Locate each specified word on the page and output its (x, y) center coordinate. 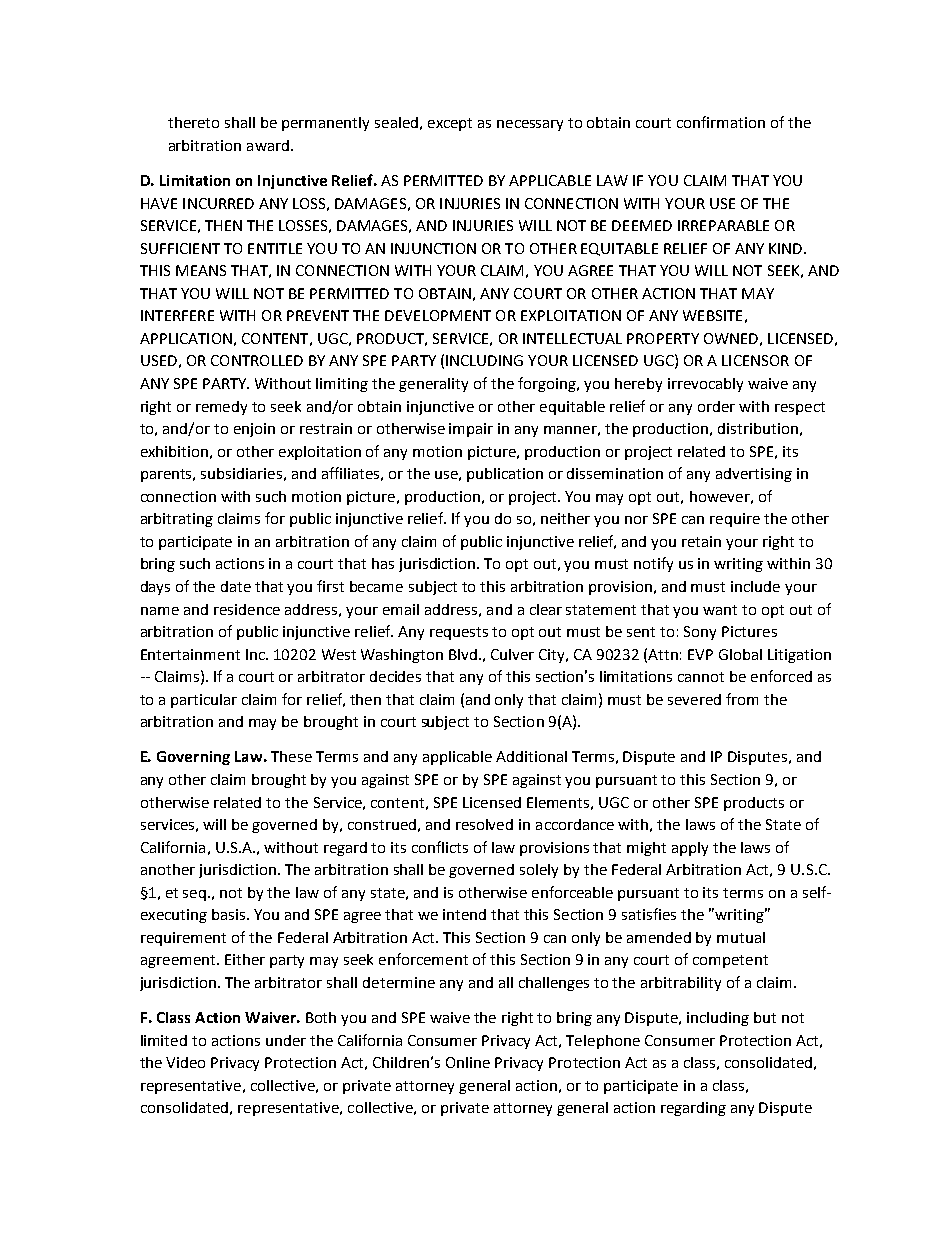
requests (459, 633)
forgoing (548, 384)
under (286, 1040)
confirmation (721, 122)
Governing (193, 758)
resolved (484, 824)
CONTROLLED (257, 360)
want (720, 610)
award (268, 145)
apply (690, 849)
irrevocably (705, 385)
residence (247, 609)
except (450, 124)
